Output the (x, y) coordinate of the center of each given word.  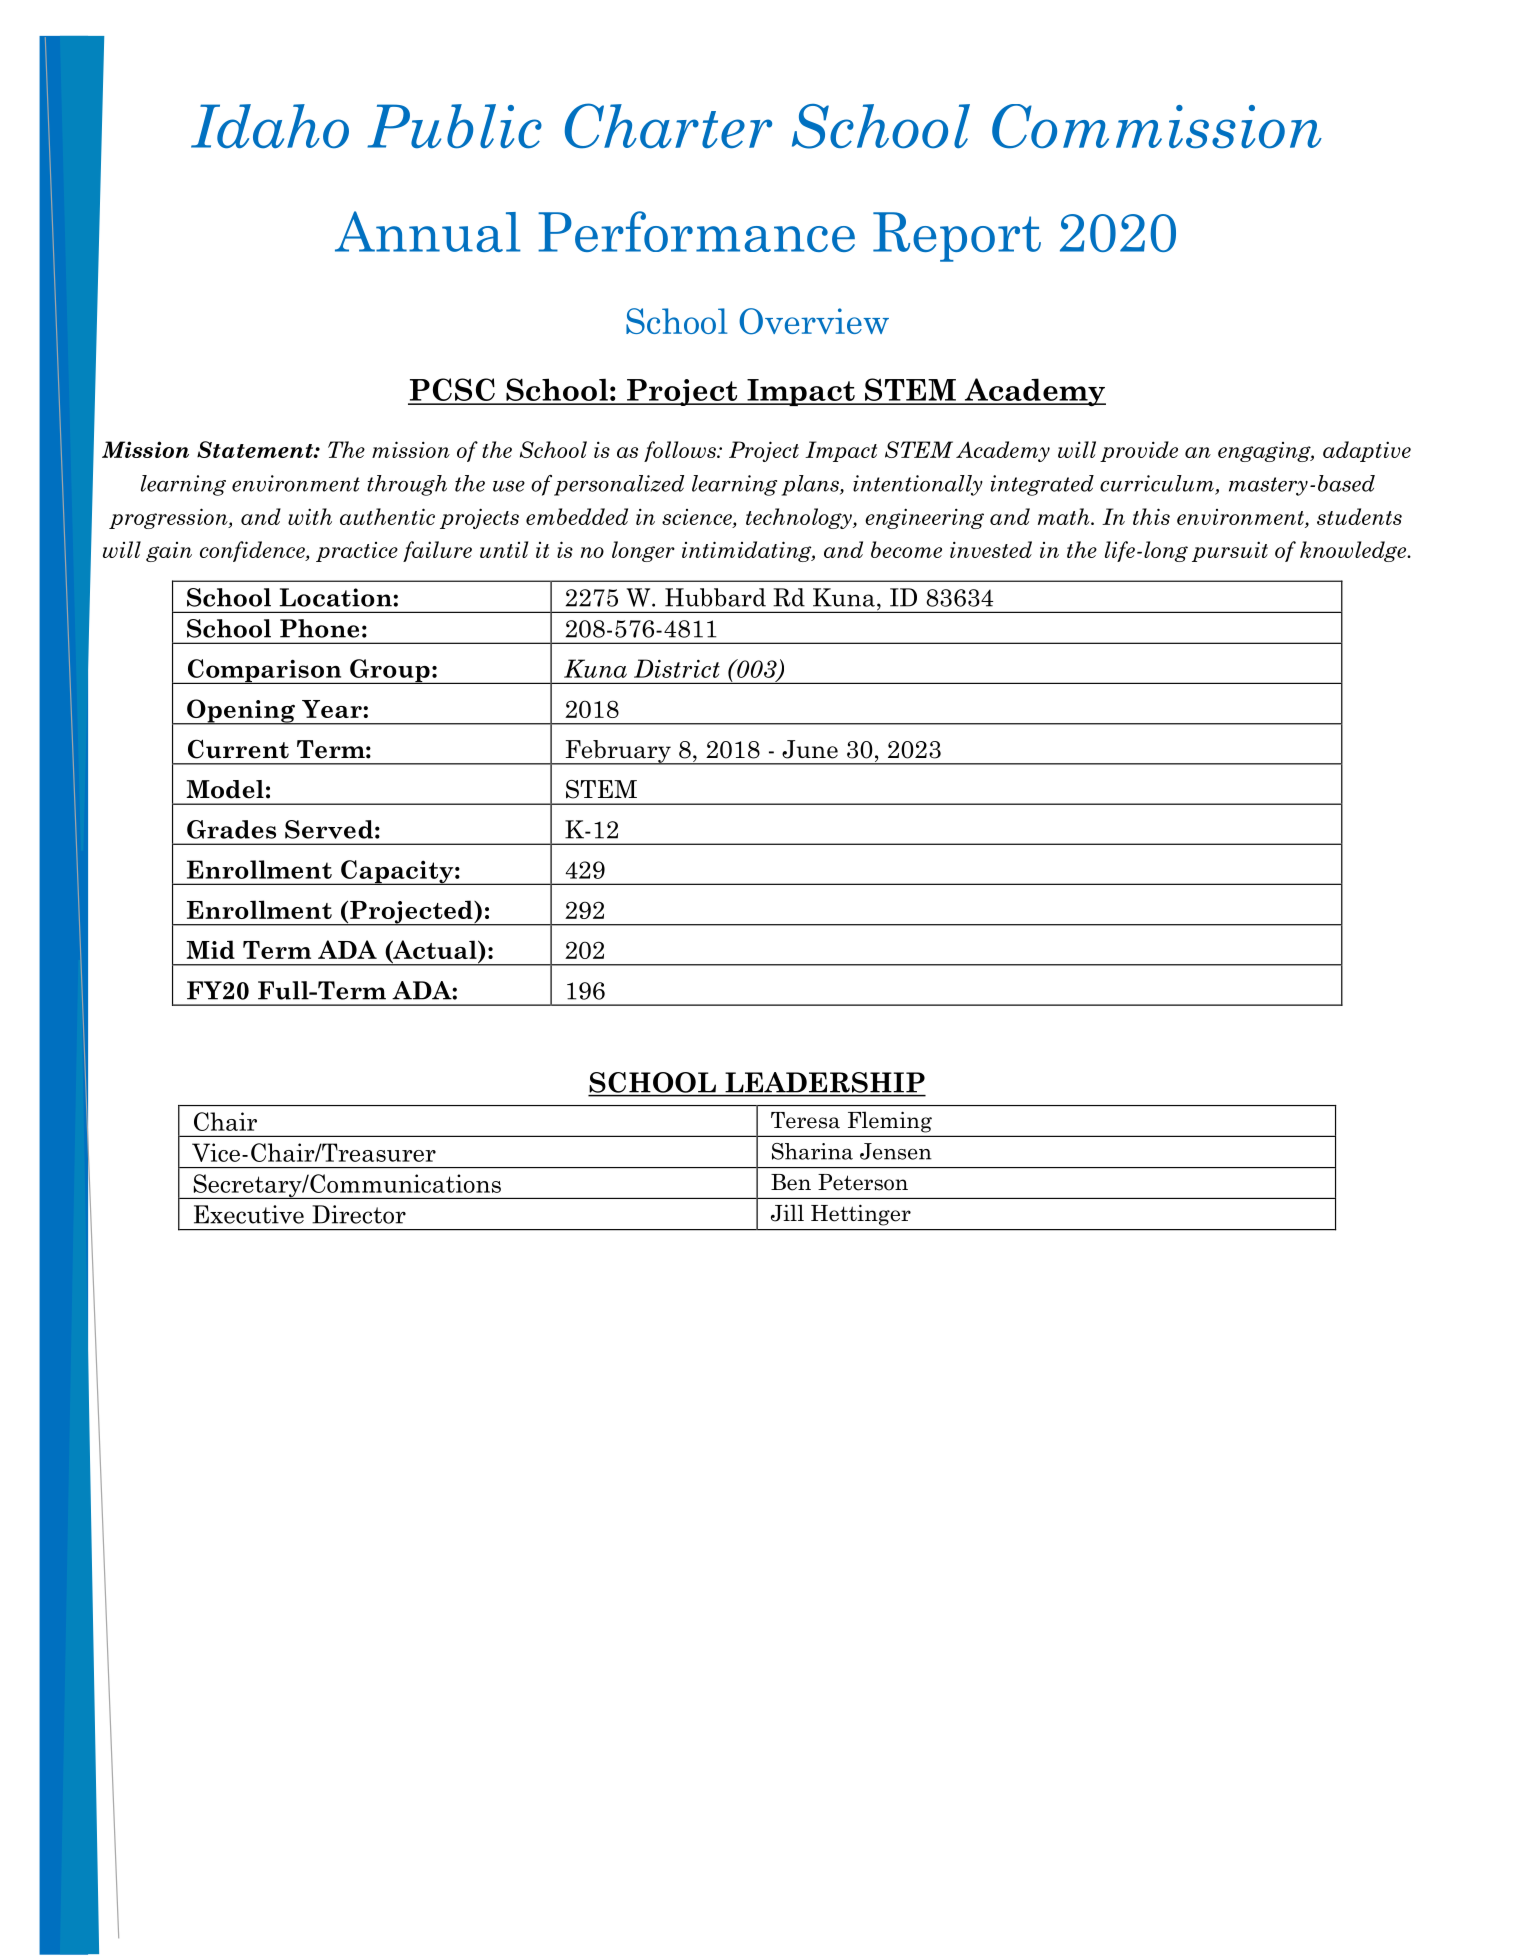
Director (359, 1214)
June (810, 749)
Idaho (270, 126)
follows (681, 451)
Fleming (890, 1122)
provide (1139, 451)
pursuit (1230, 551)
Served (329, 829)
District (677, 668)
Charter (668, 126)
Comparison (264, 671)
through (407, 485)
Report (957, 237)
